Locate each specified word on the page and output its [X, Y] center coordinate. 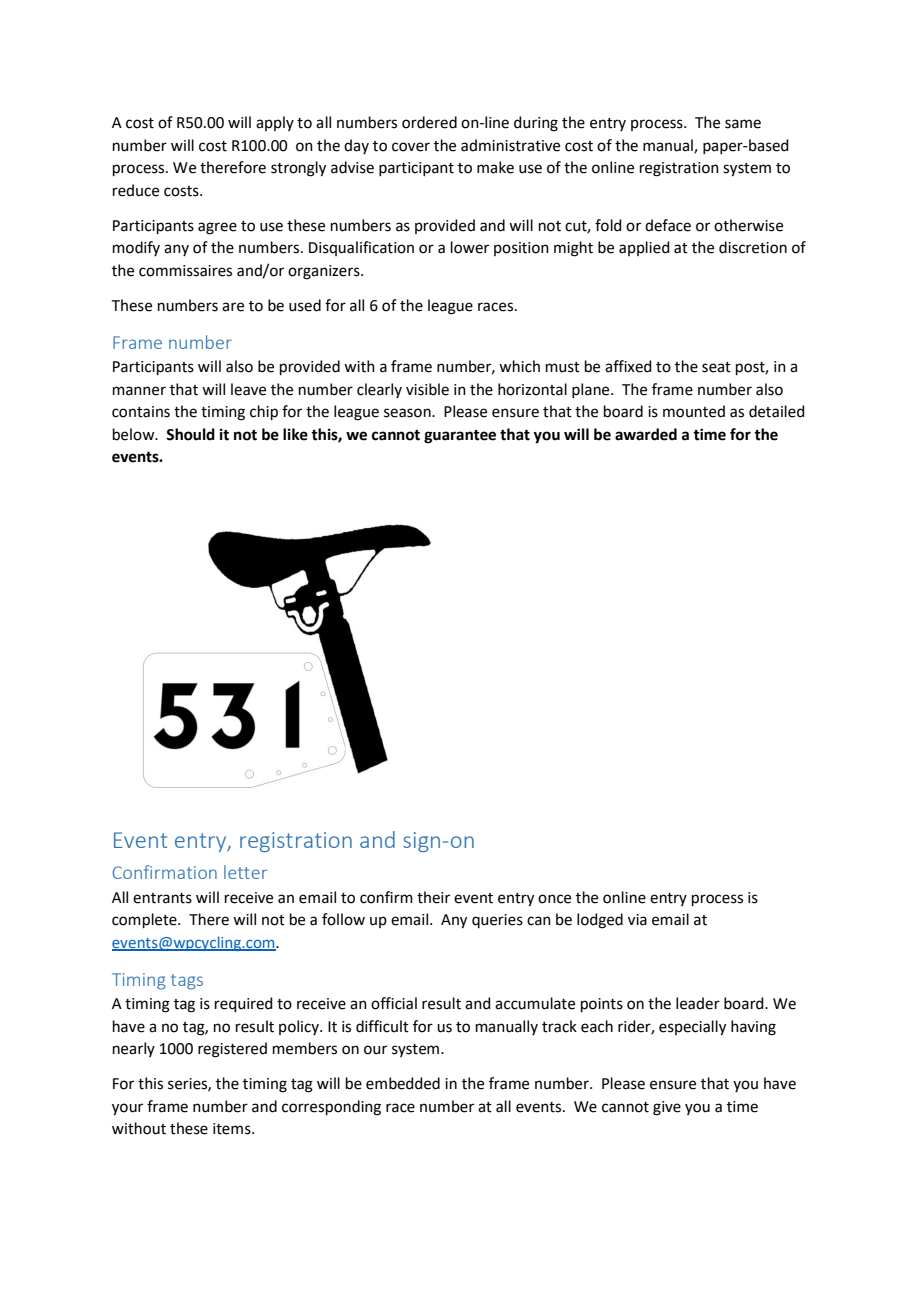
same [743, 124]
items [233, 1129]
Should [190, 434]
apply [275, 123]
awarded [646, 434]
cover [411, 147]
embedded [403, 1083]
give [667, 1108]
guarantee [460, 437]
